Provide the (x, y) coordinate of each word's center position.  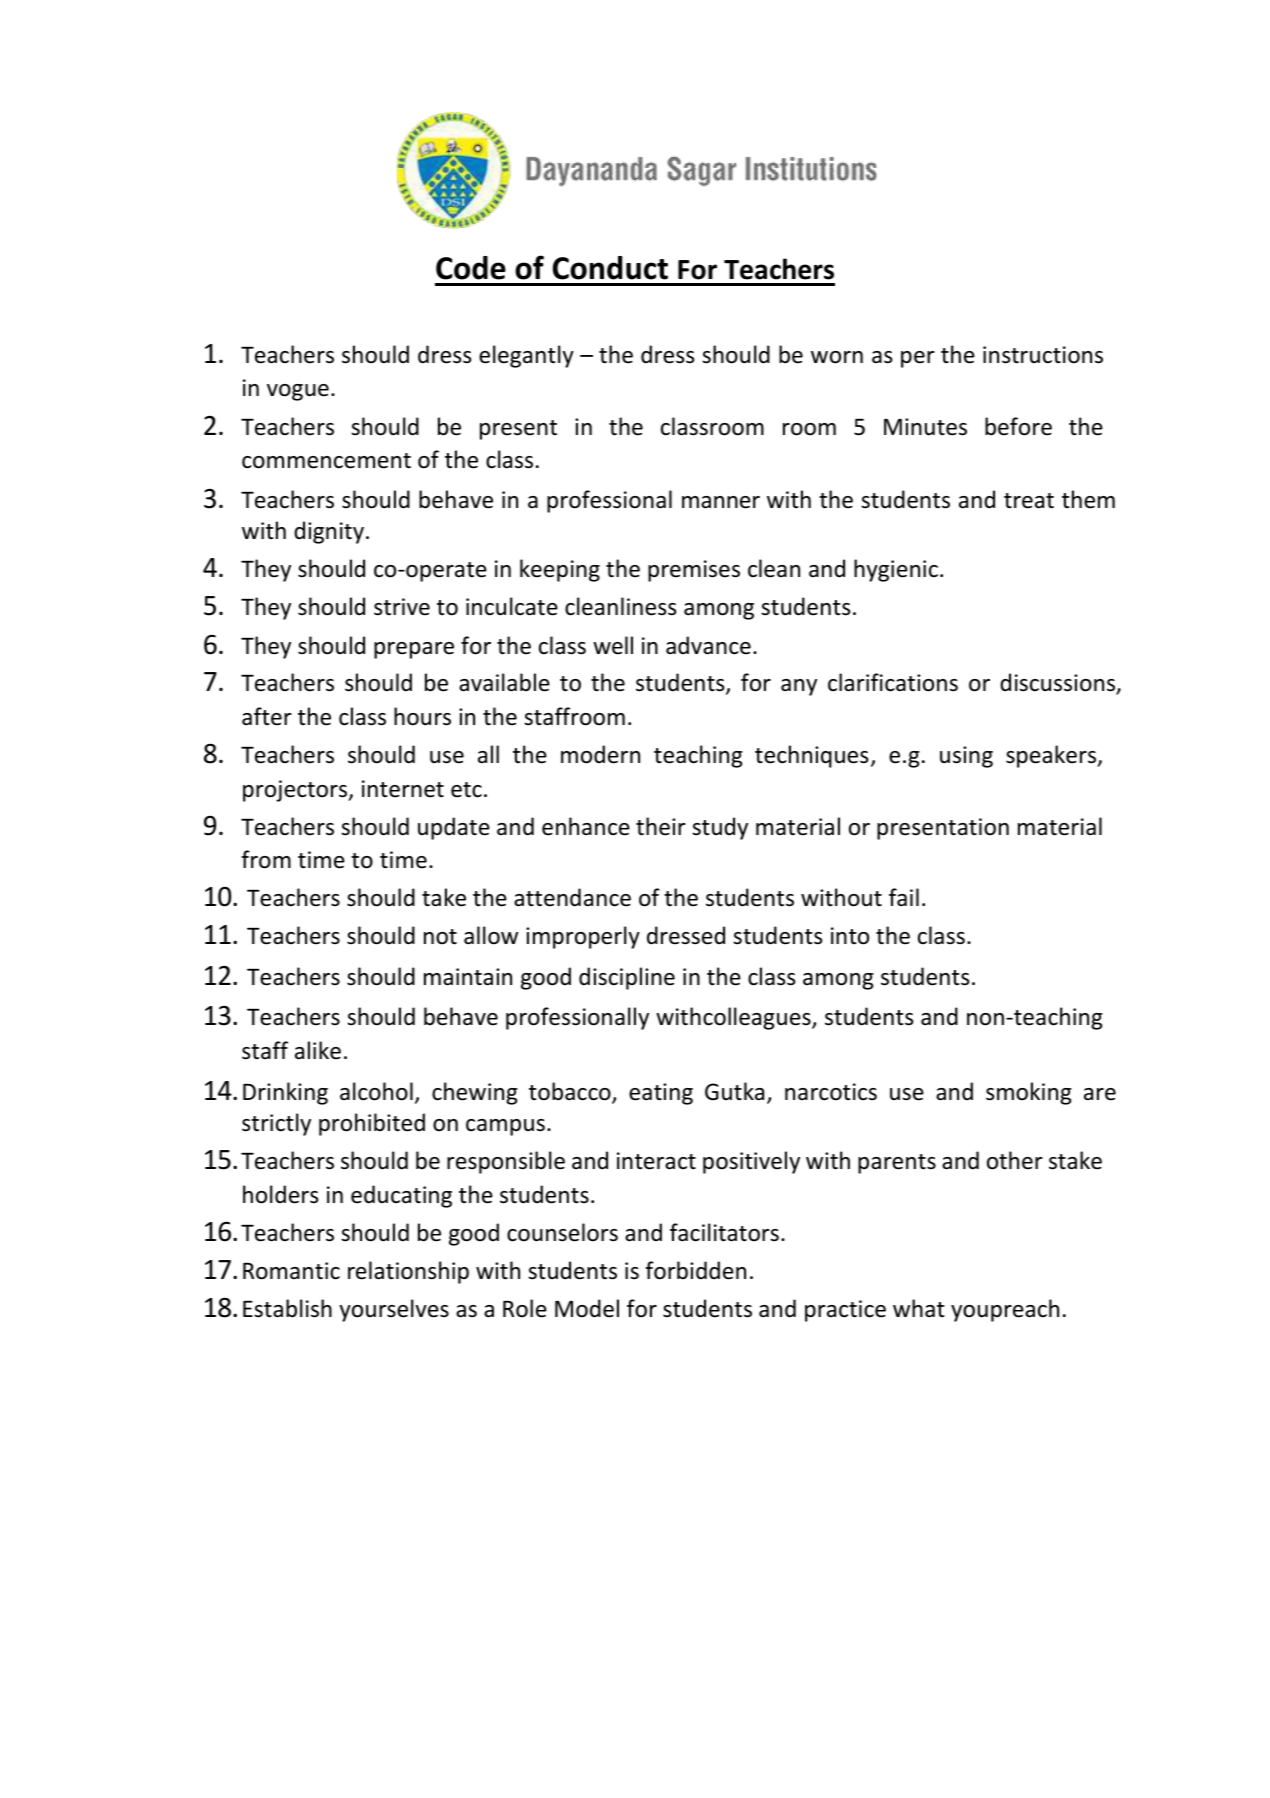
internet (403, 789)
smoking (1029, 1093)
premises (694, 571)
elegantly (526, 356)
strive (402, 607)
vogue (298, 392)
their (661, 826)
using (966, 757)
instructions (1043, 355)
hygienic (896, 570)
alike (318, 1050)
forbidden (695, 1270)
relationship (408, 1272)
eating (661, 1094)
